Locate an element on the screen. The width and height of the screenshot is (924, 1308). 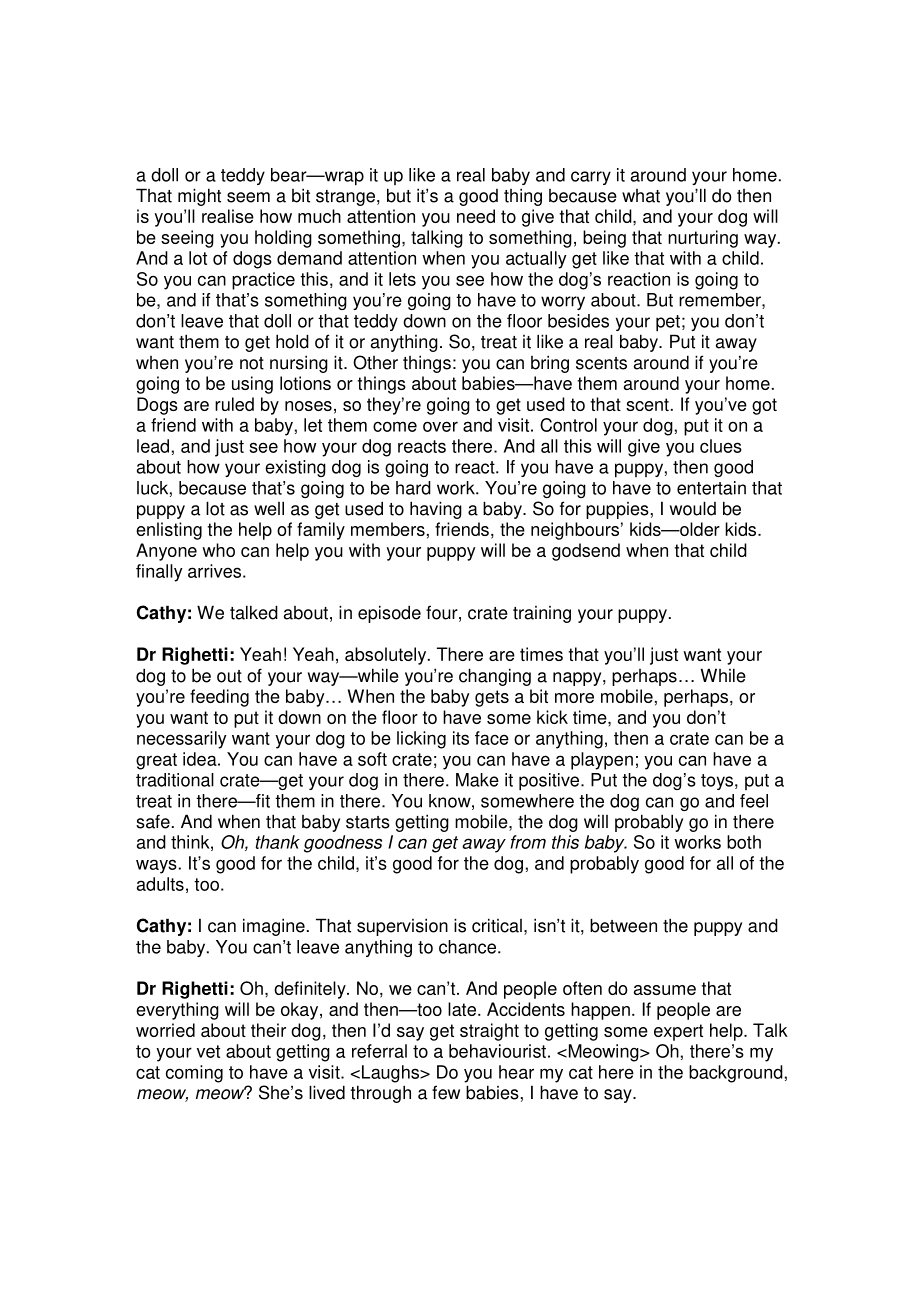
need is located at coordinates (476, 216).
